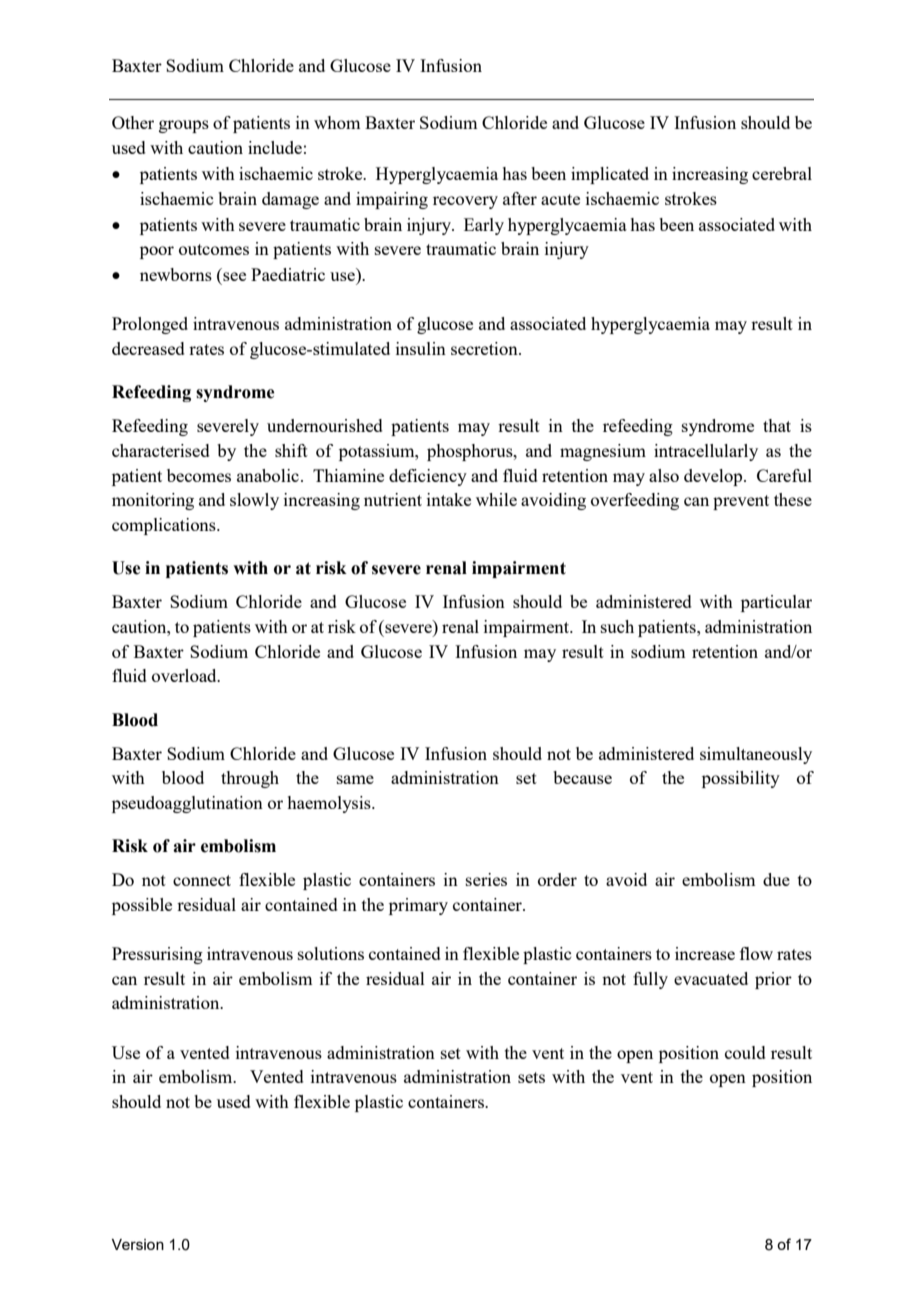  Describe the element at coordinates (465, 202) in the screenshot. I see `recovery` at that location.
